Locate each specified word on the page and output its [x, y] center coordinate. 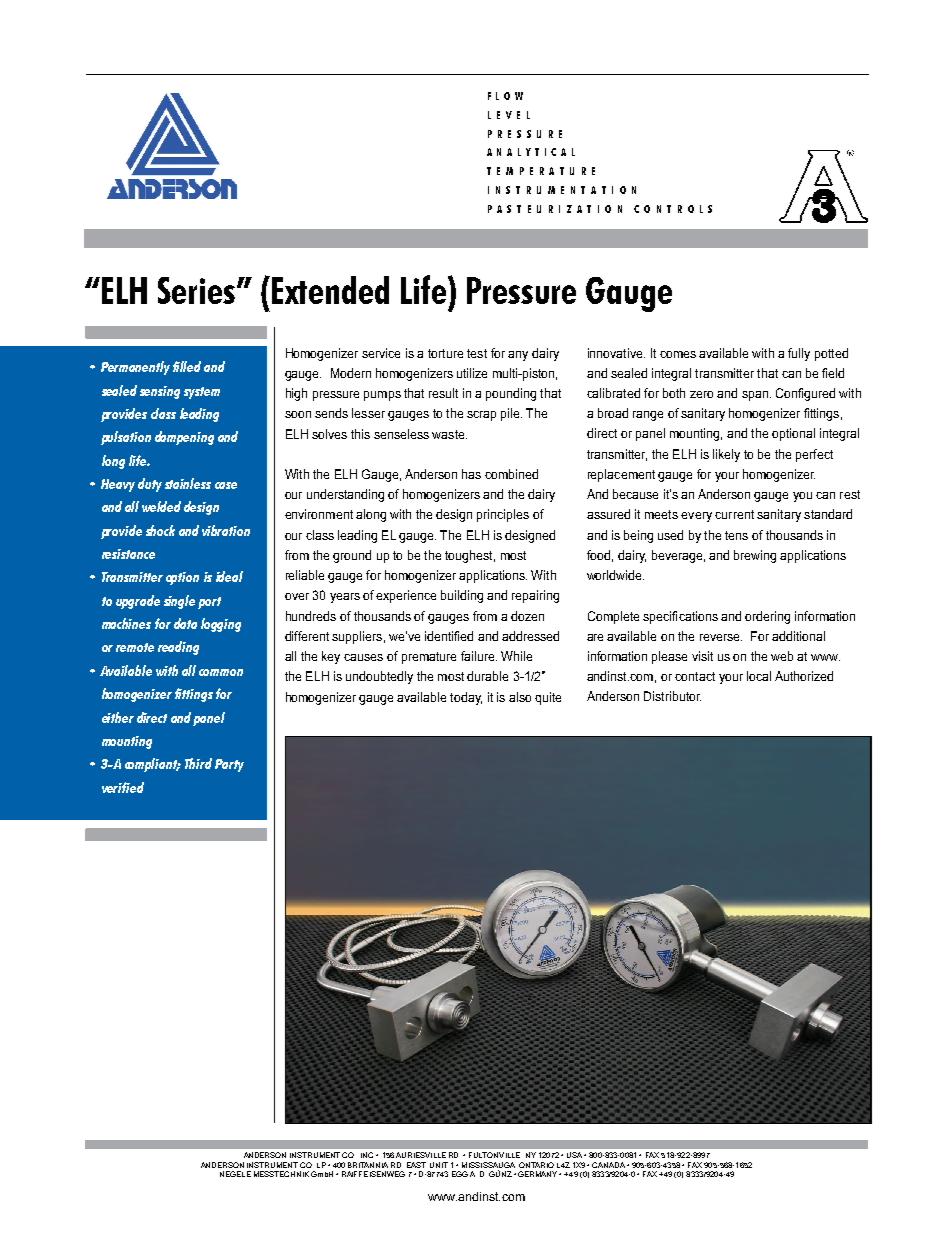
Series [196, 290]
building [462, 596]
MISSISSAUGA [488, 1165]
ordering [767, 617]
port [209, 603]
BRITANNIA [368, 1165]
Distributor [672, 696]
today [466, 698]
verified [123, 787]
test [477, 353]
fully [799, 354]
